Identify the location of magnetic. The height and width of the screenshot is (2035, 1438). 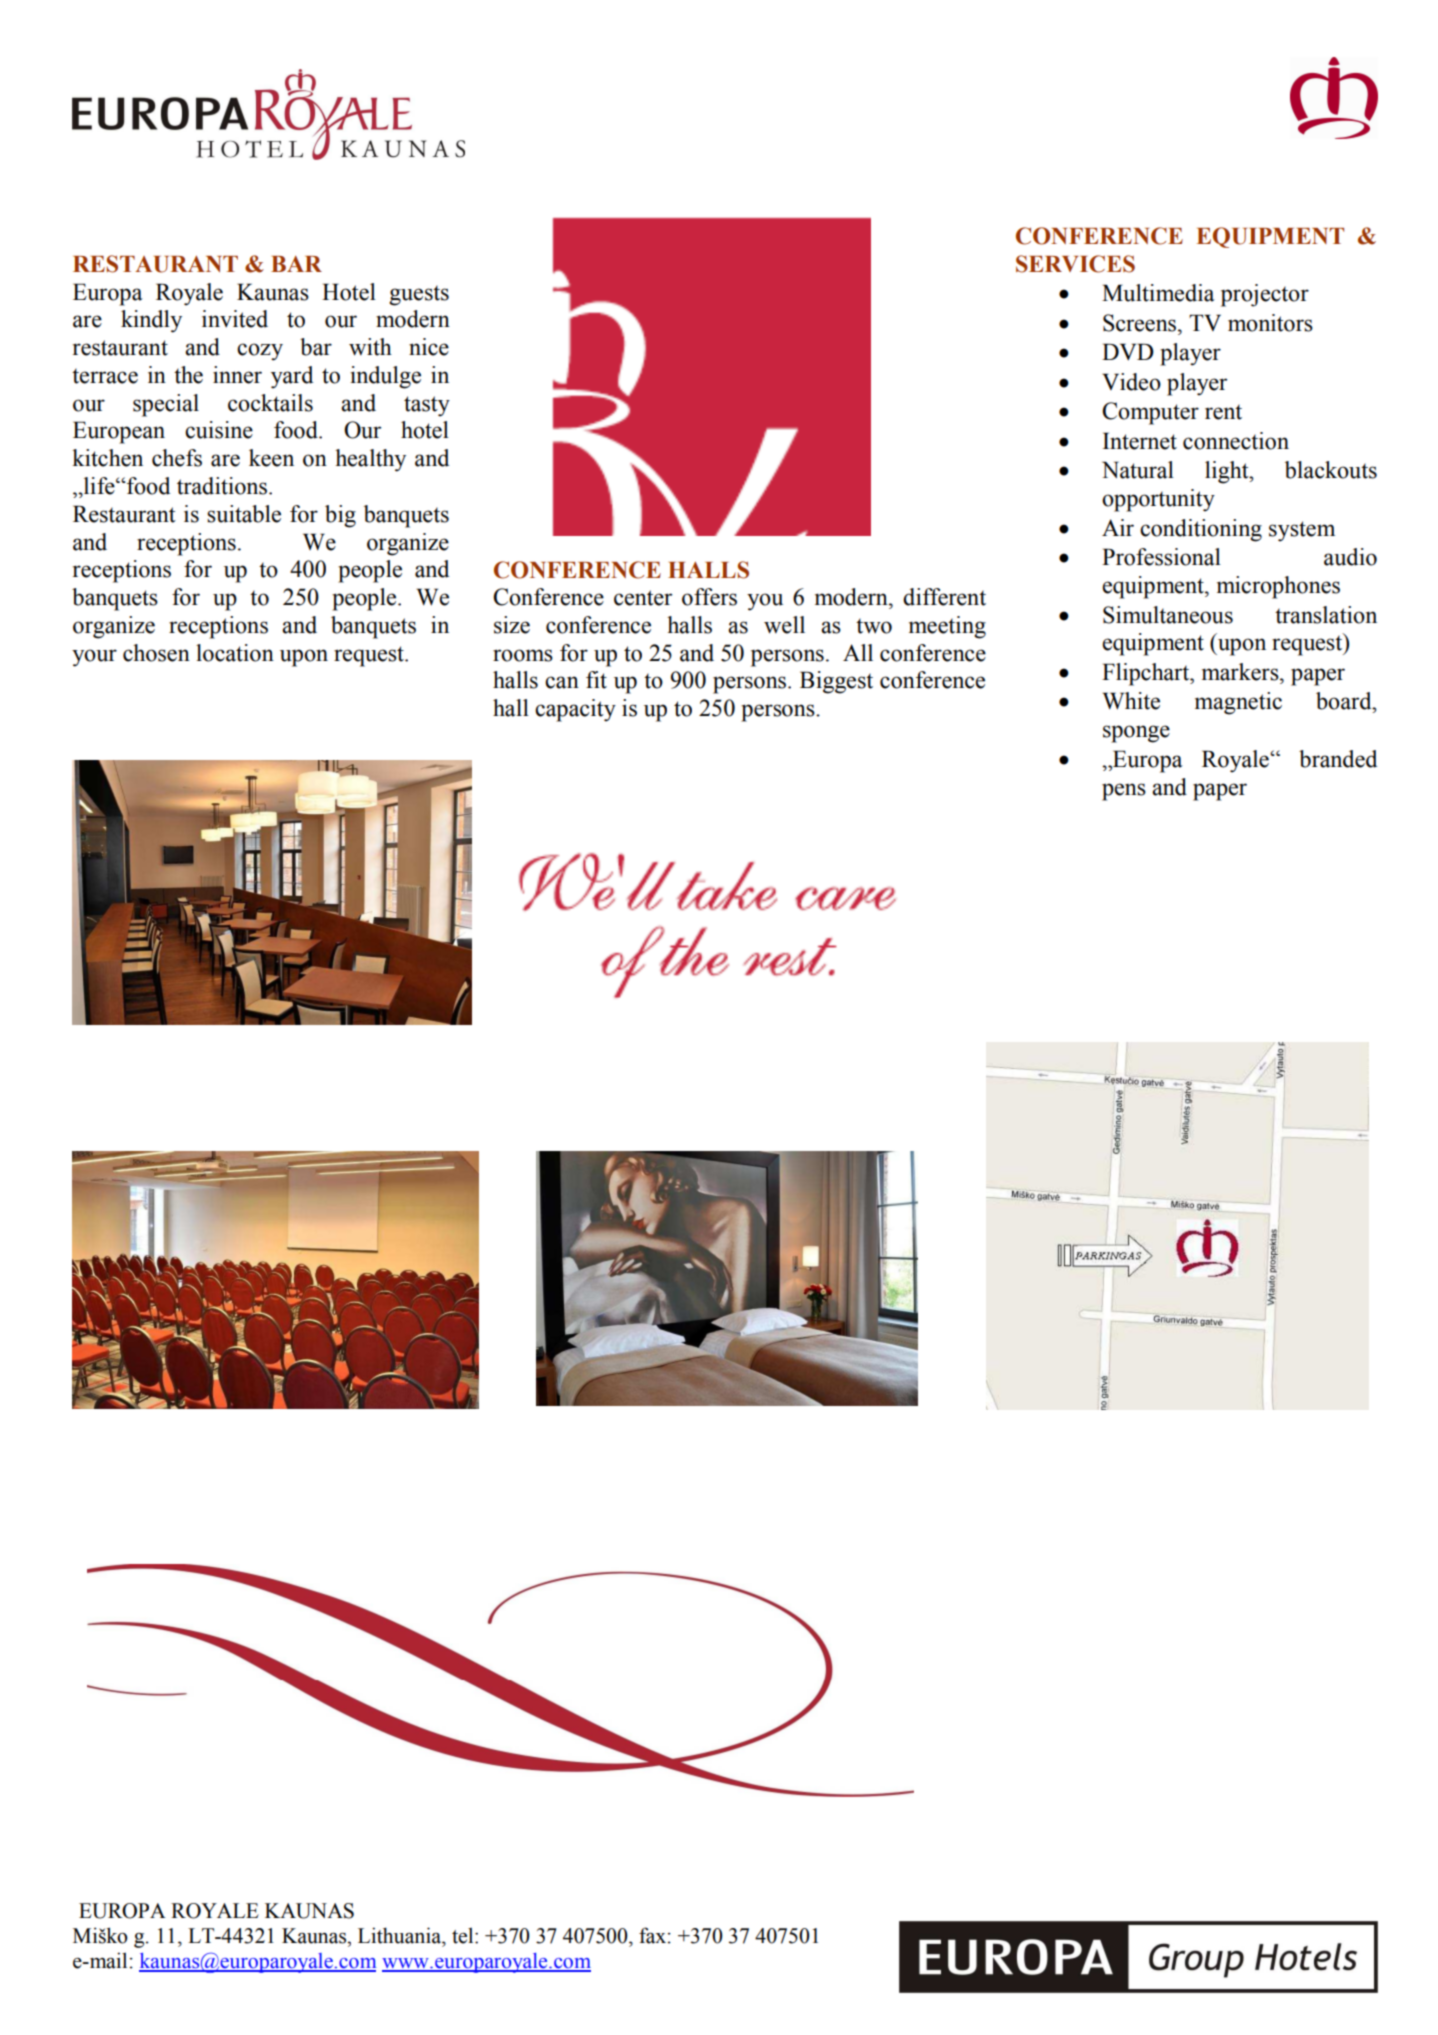
(1238, 703).
